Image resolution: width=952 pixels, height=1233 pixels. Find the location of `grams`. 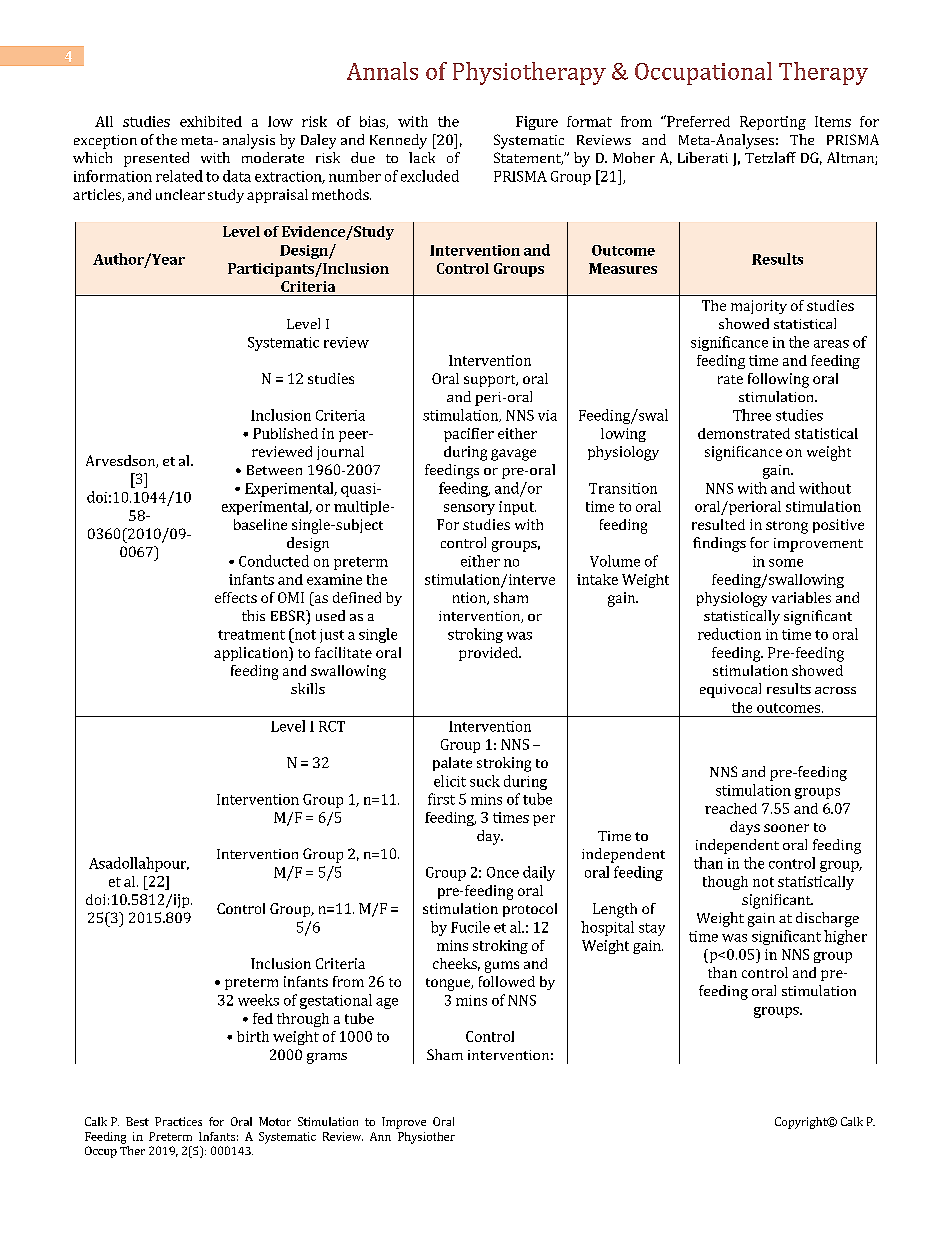

grams is located at coordinates (327, 1058).
